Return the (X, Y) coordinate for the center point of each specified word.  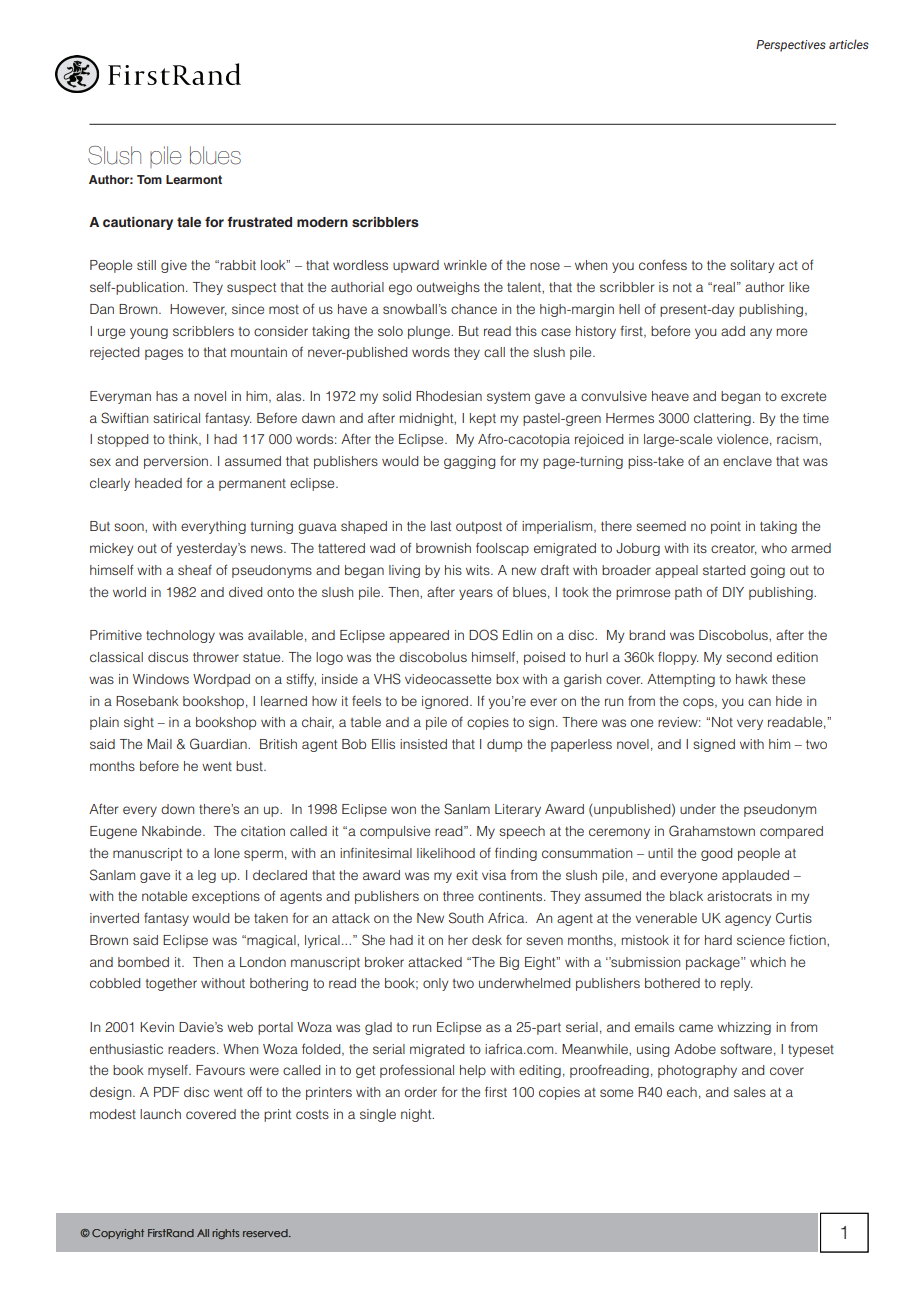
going (767, 571)
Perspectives (791, 46)
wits (479, 570)
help (473, 1071)
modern (322, 222)
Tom (149, 179)
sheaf (195, 570)
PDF (166, 1092)
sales (750, 1092)
